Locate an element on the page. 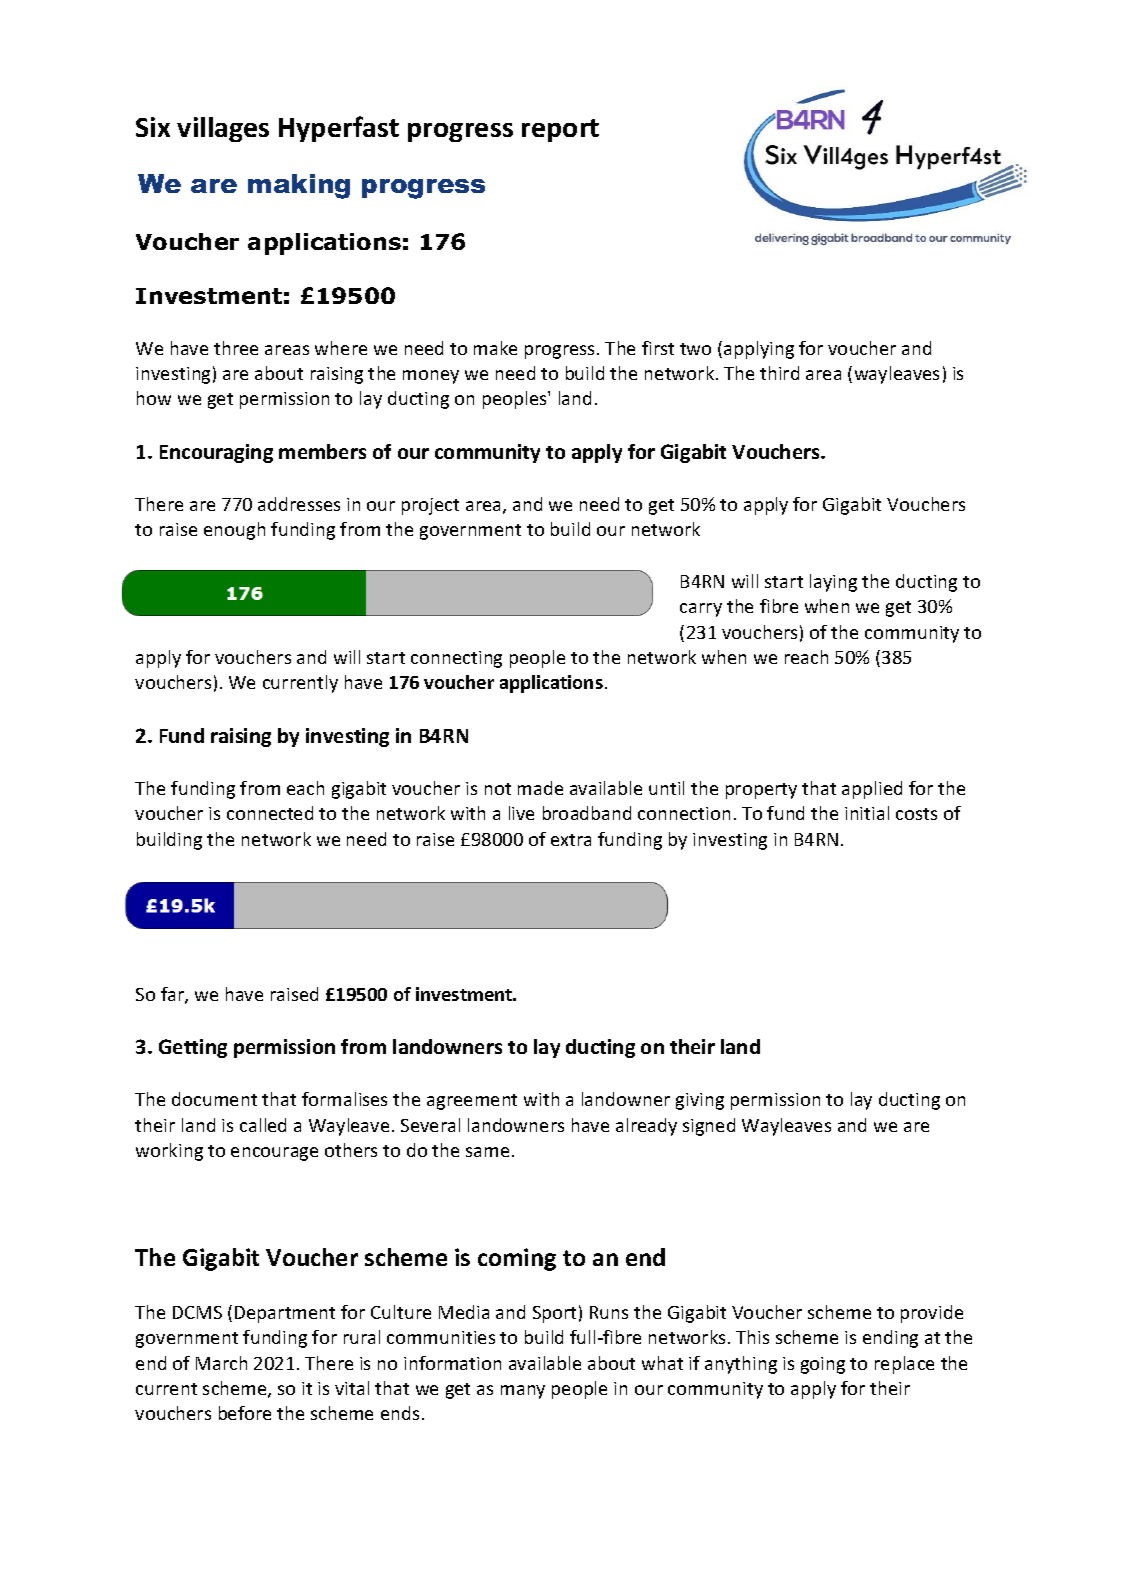  connected is located at coordinates (270, 813).
